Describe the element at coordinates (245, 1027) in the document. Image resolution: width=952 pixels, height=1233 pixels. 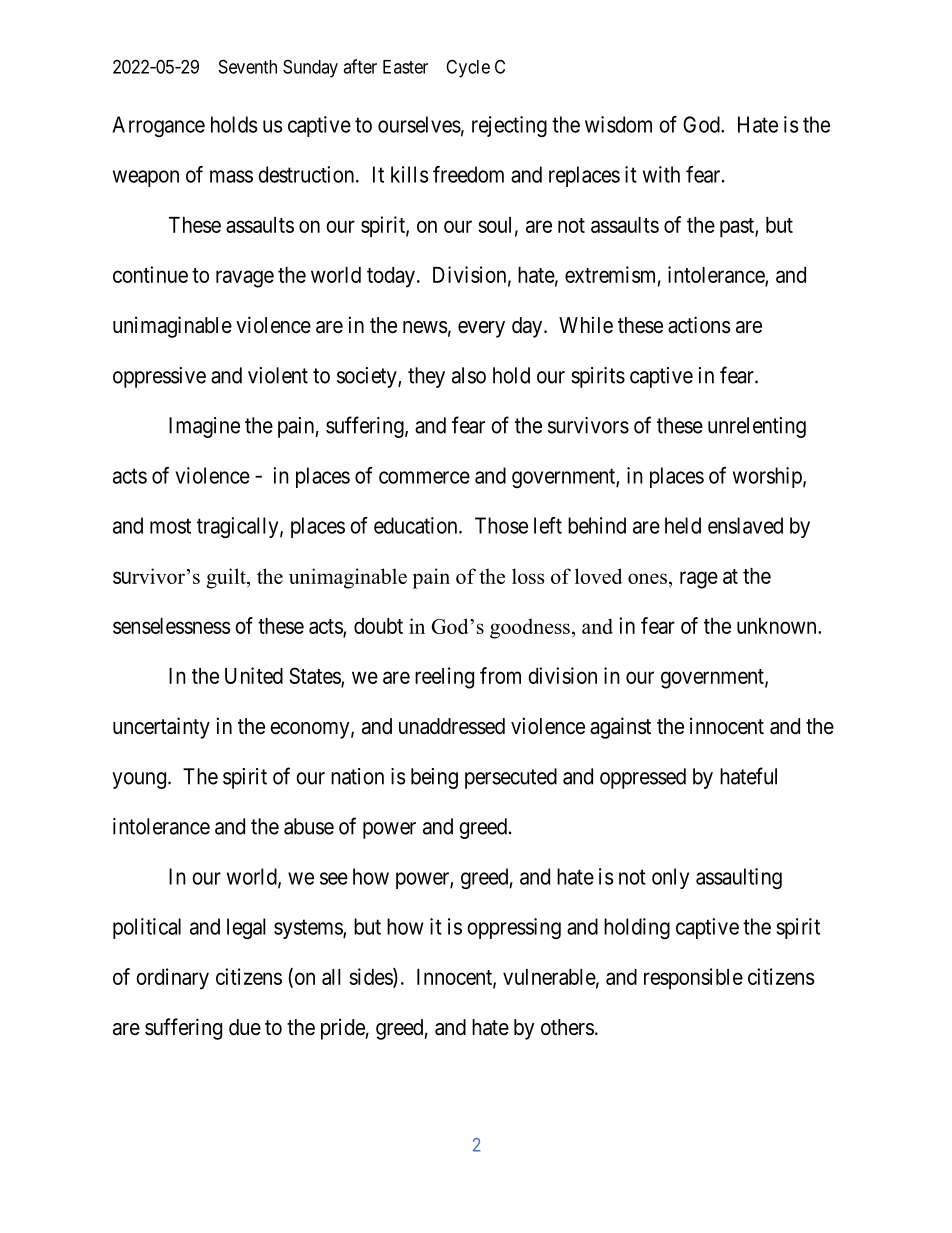
I see `due` at that location.
